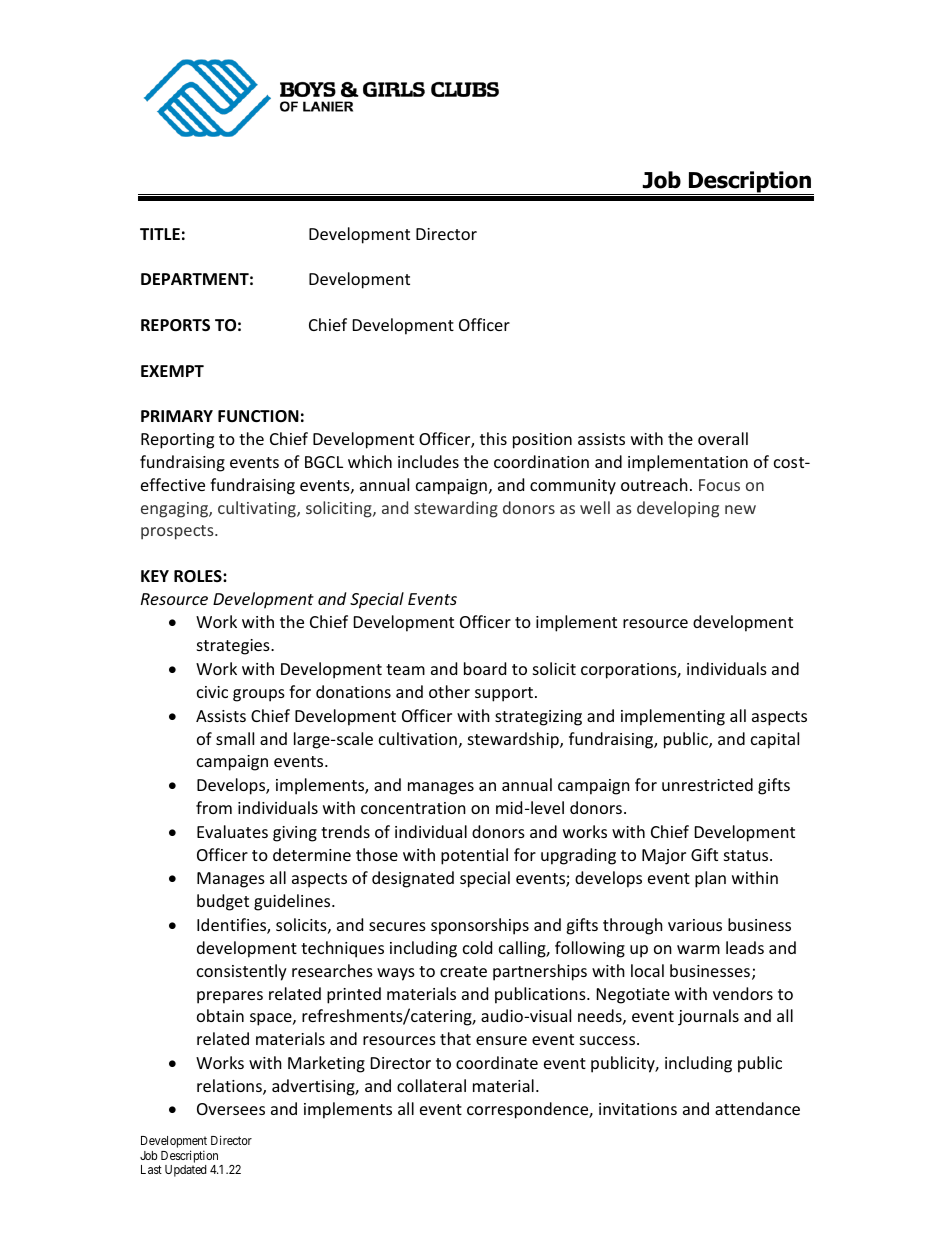 Image resolution: width=952 pixels, height=1233 pixels. Describe the element at coordinates (723, 438) in the document. I see `overall` at that location.
